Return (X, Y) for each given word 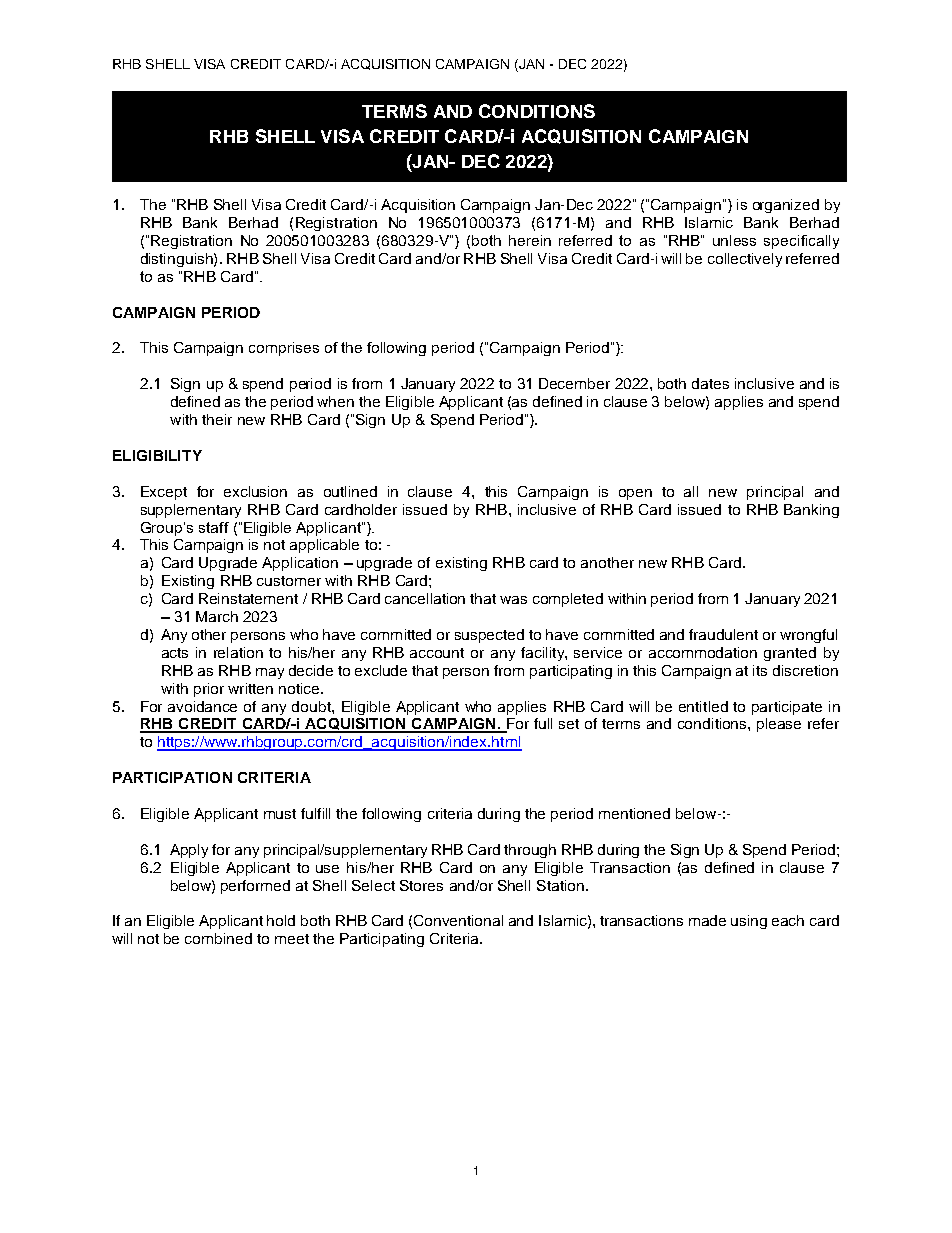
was (513, 600)
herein (530, 240)
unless (734, 240)
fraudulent (723, 634)
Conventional (458, 920)
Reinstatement (248, 598)
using (749, 922)
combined (218, 938)
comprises (284, 349)
